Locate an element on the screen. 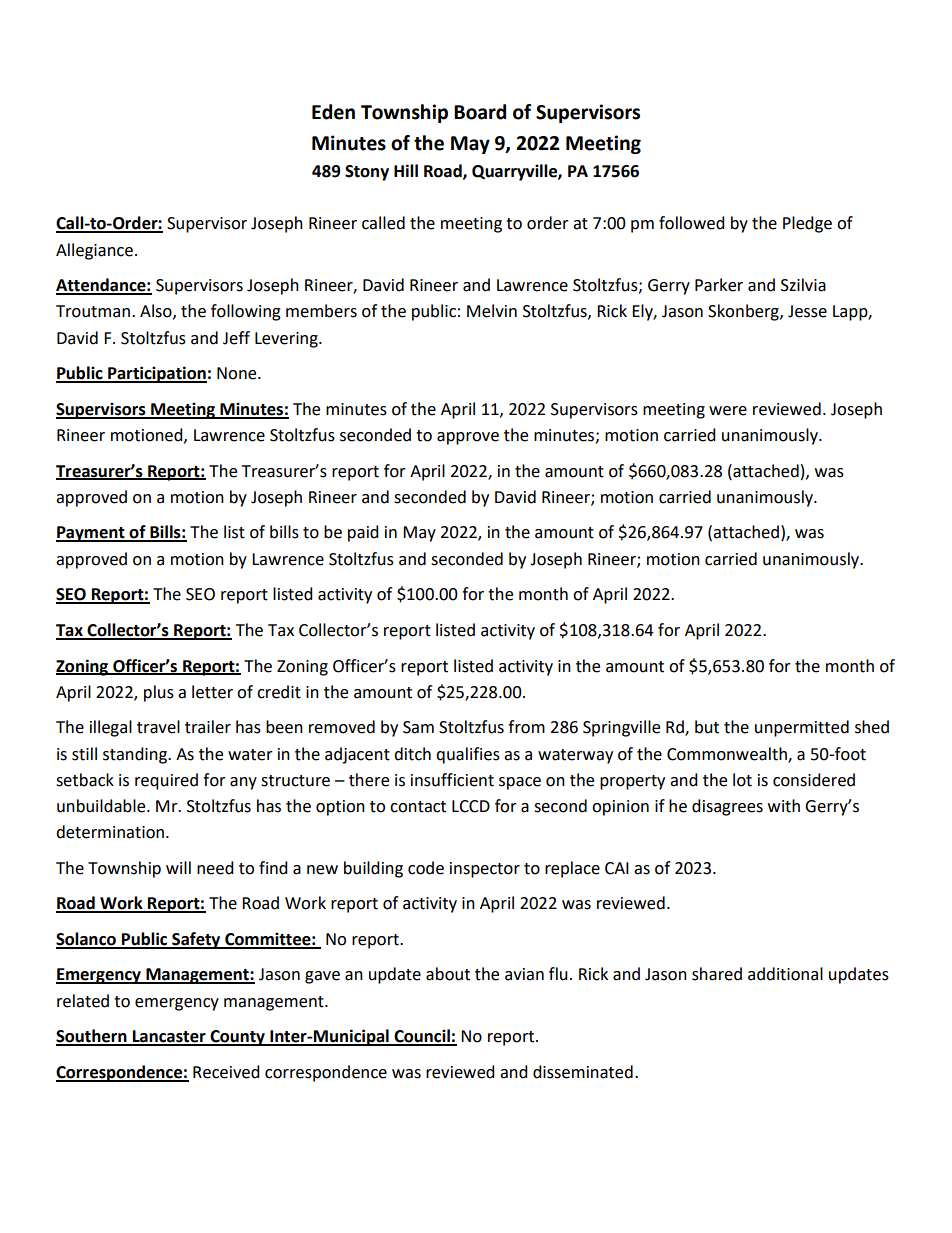  Lancaster is located at coordinates (169, 1037).
